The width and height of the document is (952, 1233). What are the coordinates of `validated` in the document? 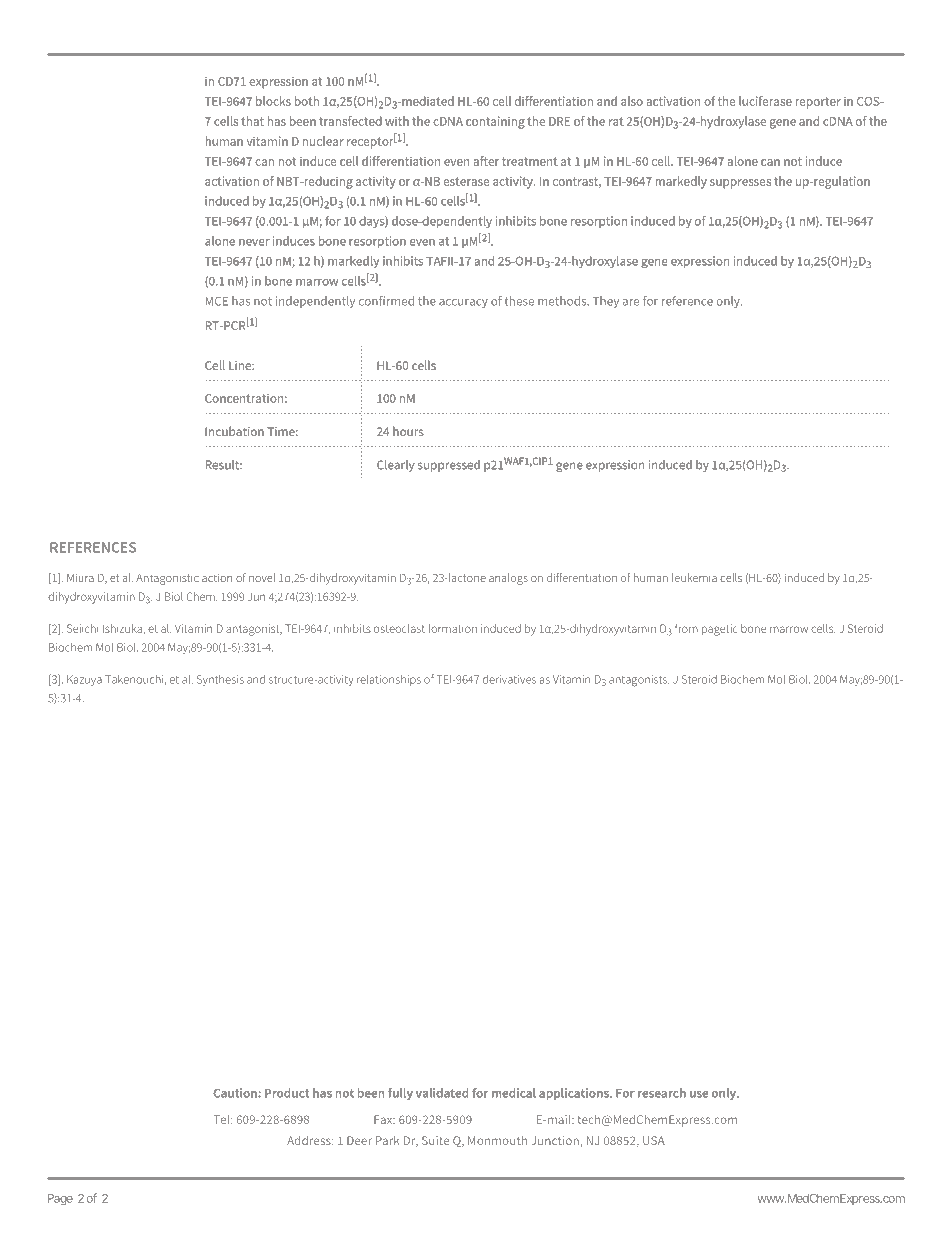 It's located at (442, 1093).
